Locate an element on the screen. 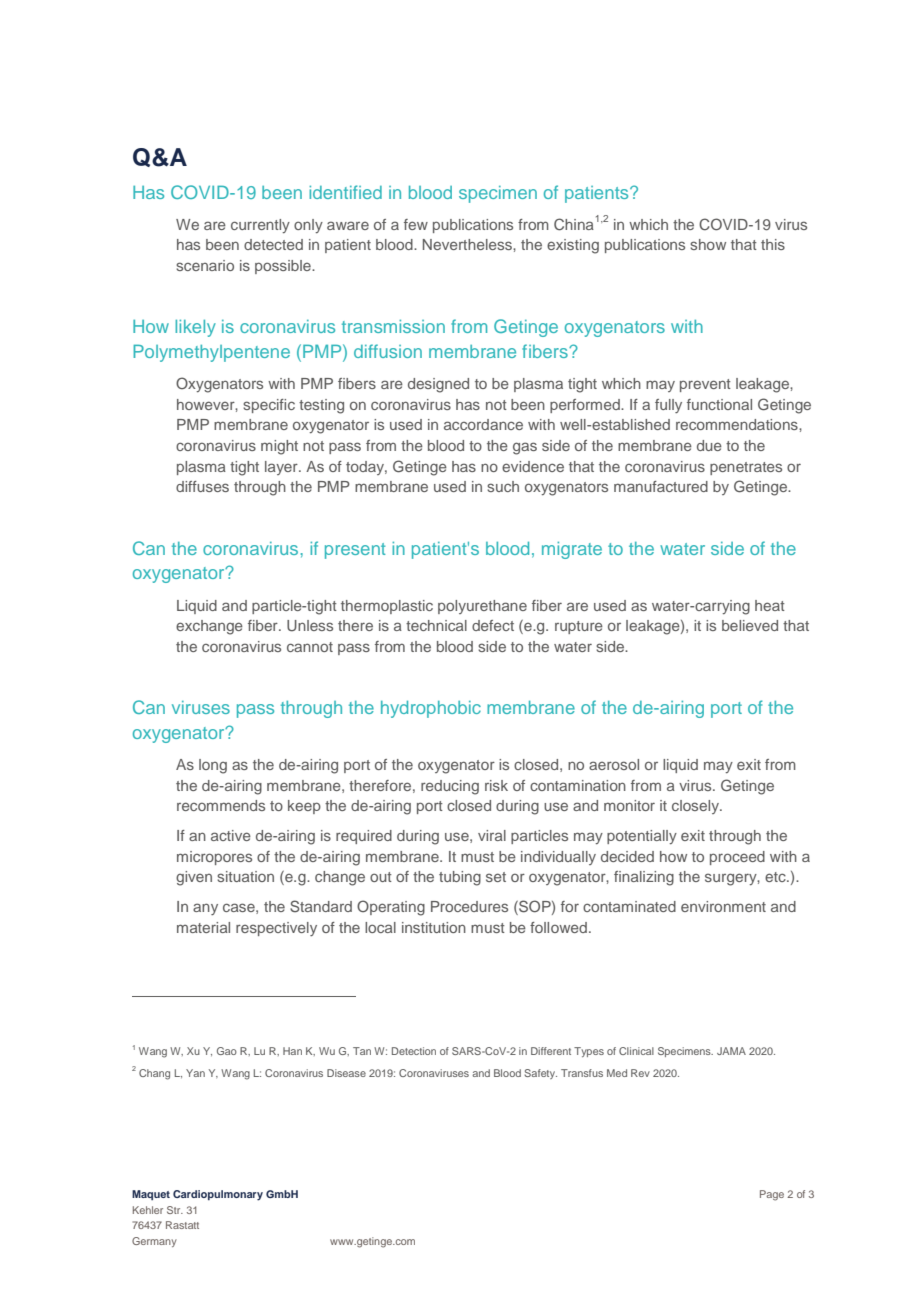 The image size is (924, 1309). situation is located at coordinates (245, 876).
